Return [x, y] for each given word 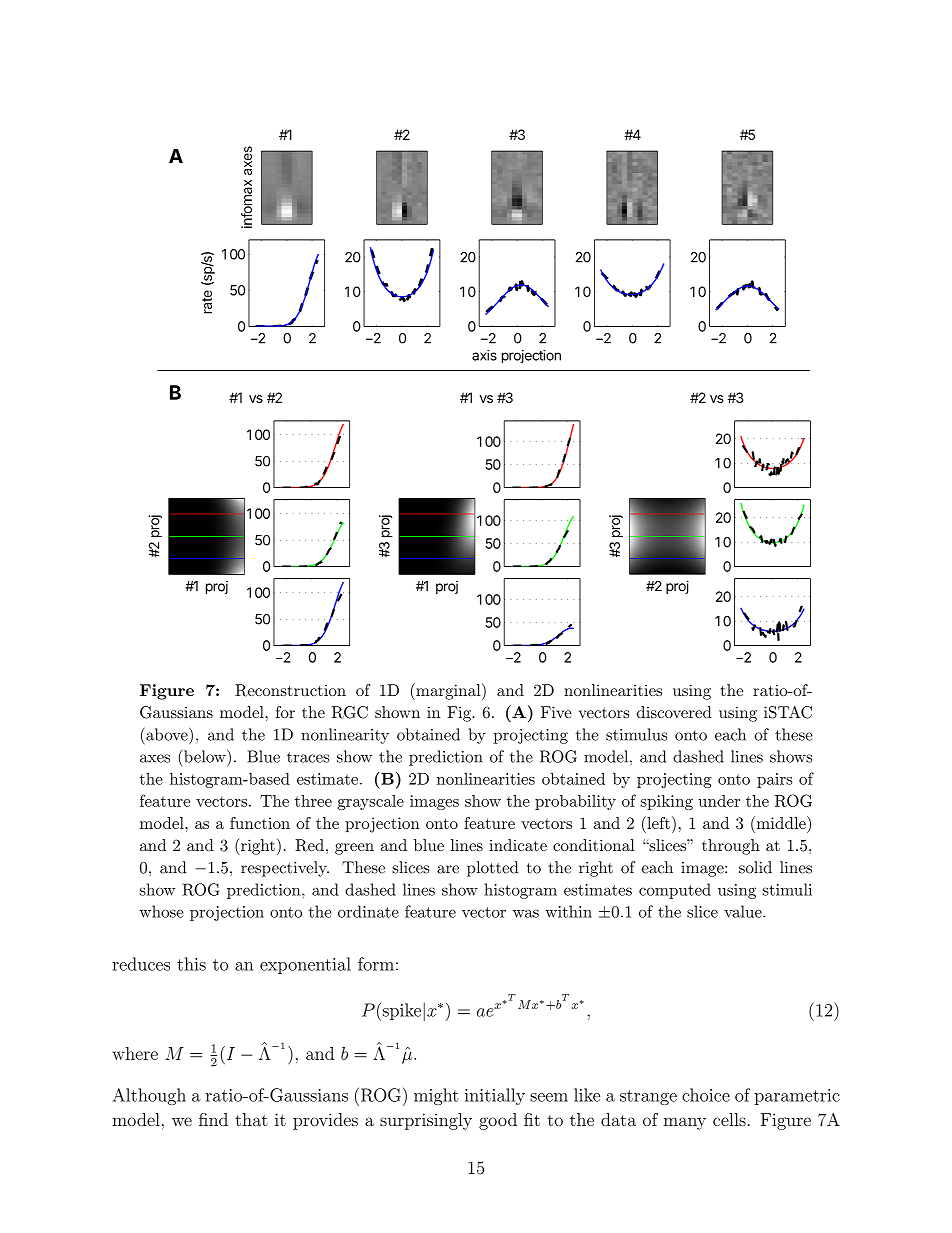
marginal [448, 691]
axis [484, 355]
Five [556, 712]
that [251, 1119]
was [526, 913]
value [744, 911]
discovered [674, 712]
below [205, 756]
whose [161, 911]
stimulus [636, 734]
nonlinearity [345, 736]
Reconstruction [290, 690]
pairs [774, 780]
